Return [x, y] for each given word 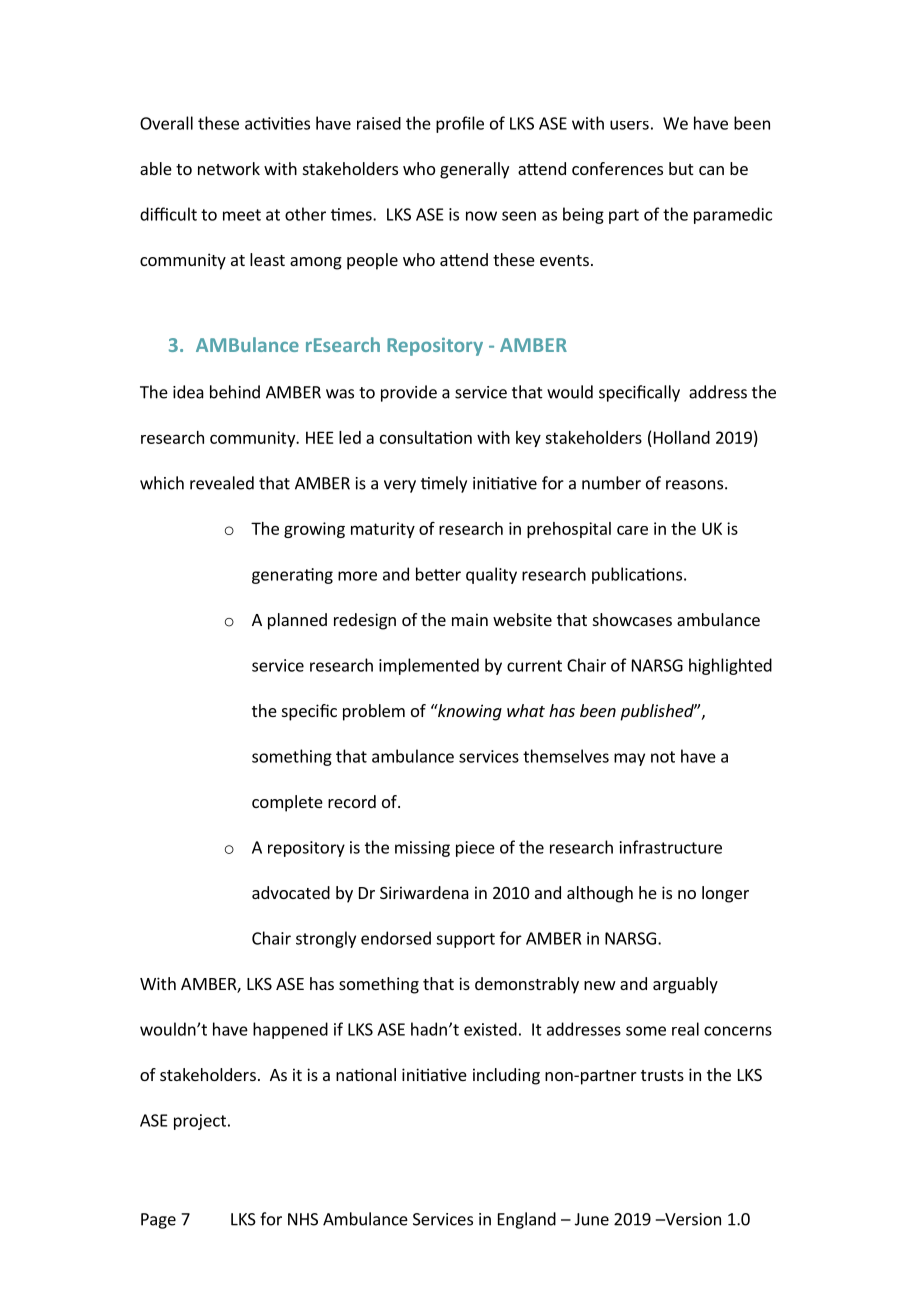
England [527, 1220]
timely [444, 484]
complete [287, 803]
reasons [694, 485]
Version [692, 1219]
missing [422, 849]
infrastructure [671, 847]
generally [474, 170]
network [229, 168]
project [200, 1122]
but [681, 168]
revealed [222, 483]
